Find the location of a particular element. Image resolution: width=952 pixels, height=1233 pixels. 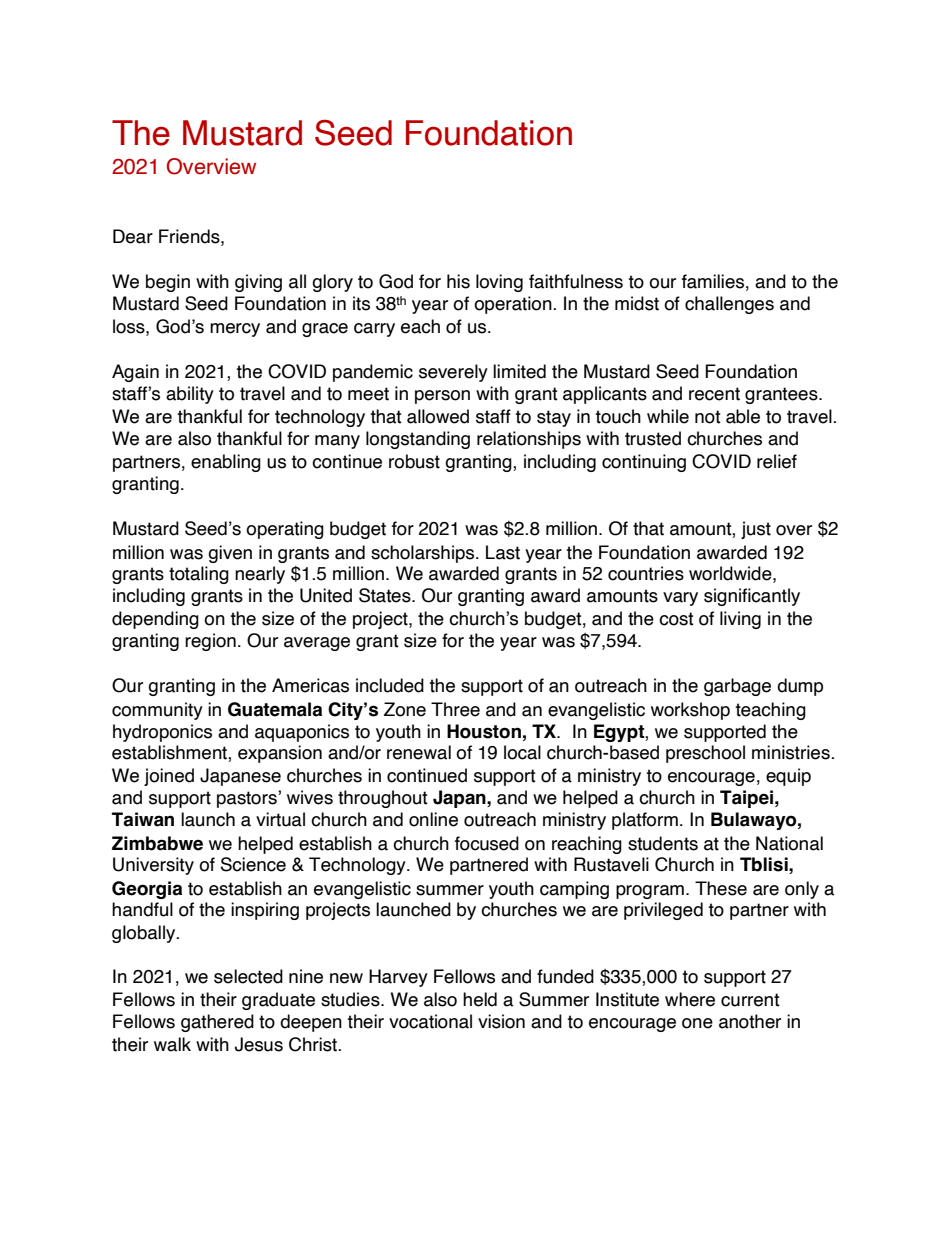

gathered is located at coordinates (217, 1023).
